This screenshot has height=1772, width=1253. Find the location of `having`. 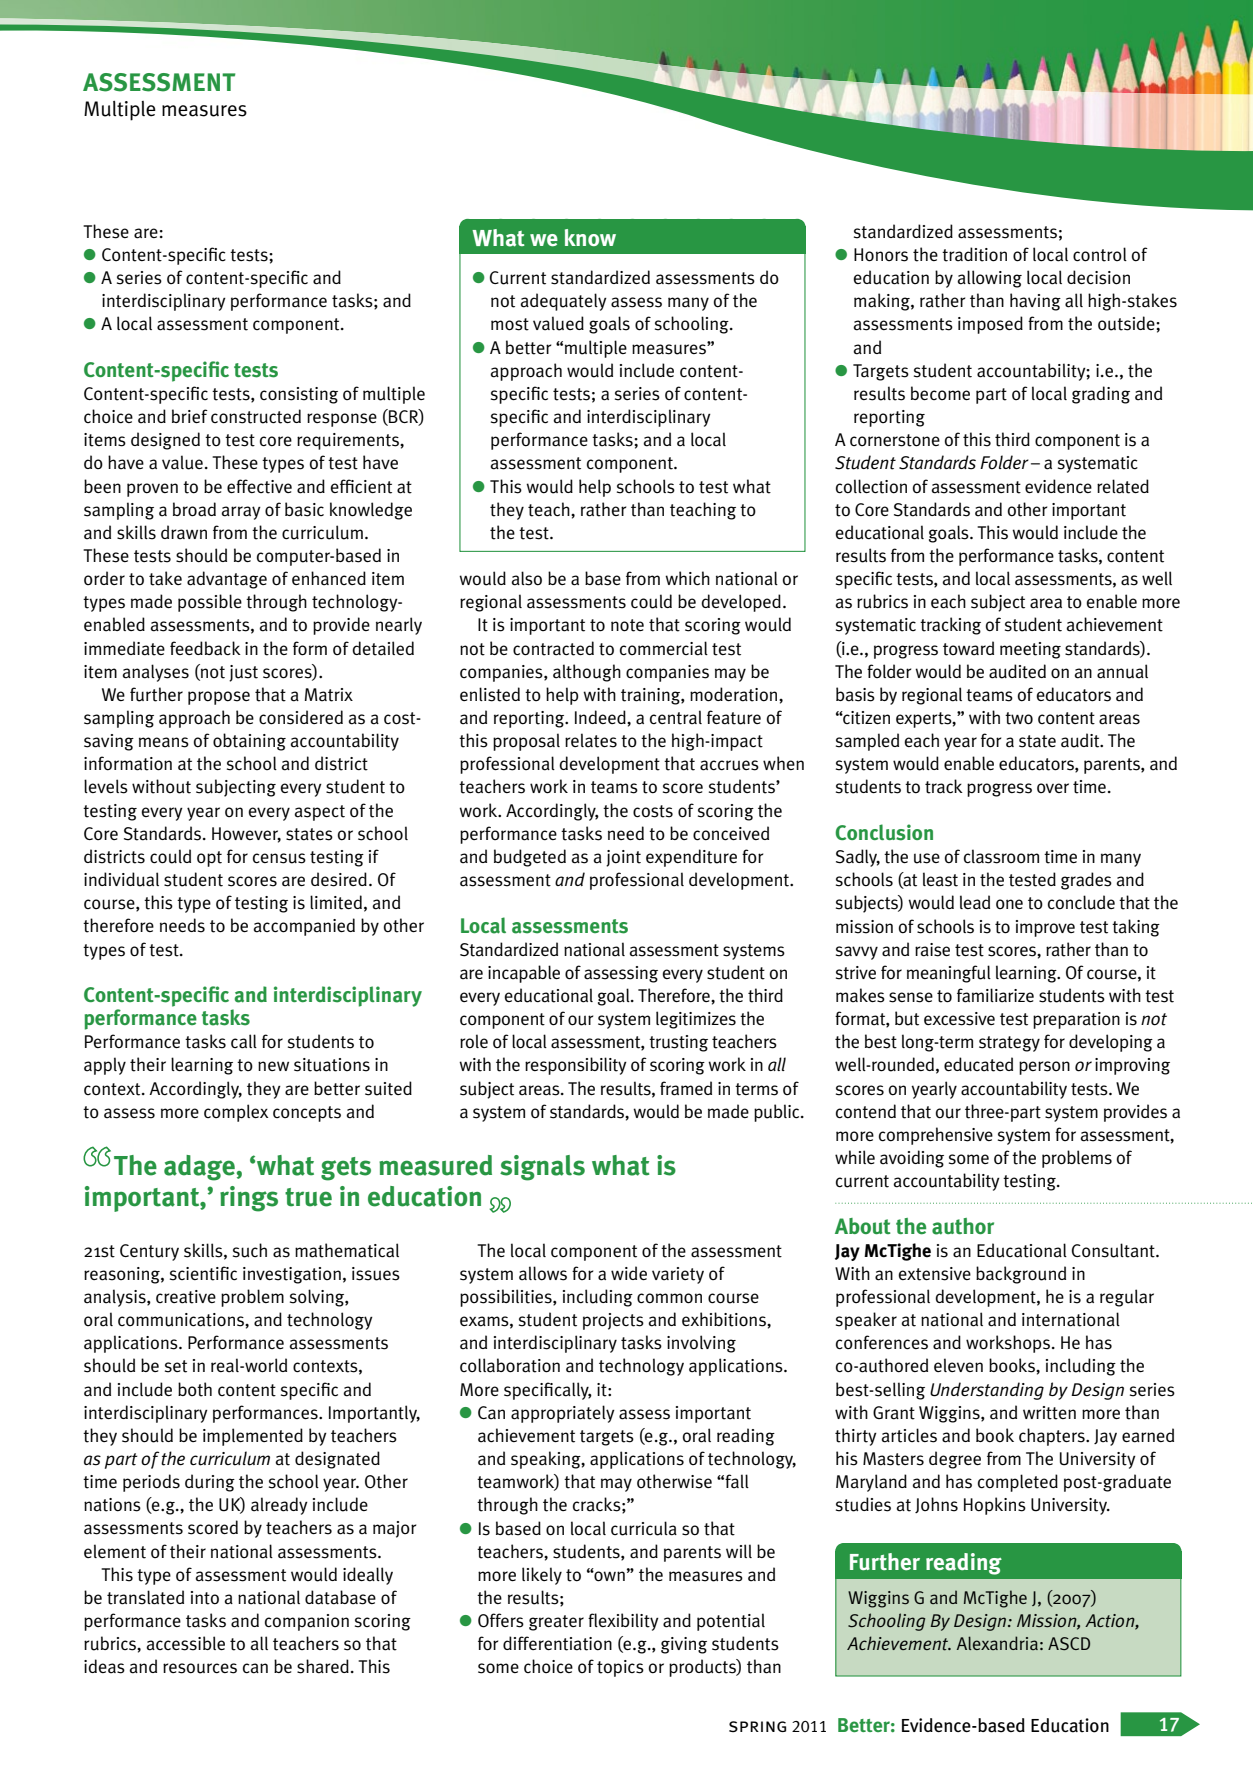

having is located at coordinates (1035, 302).
